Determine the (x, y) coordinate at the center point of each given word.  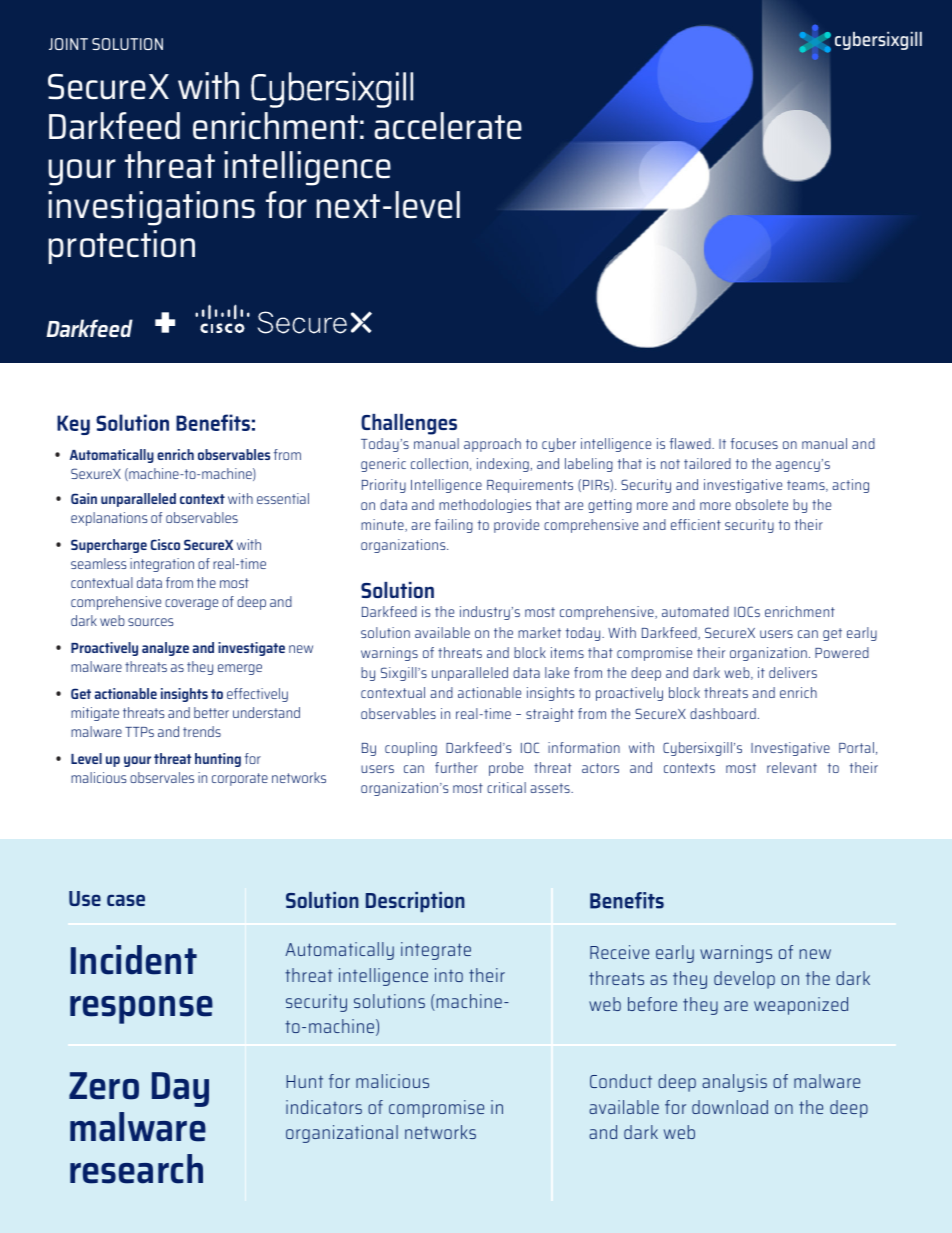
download (730, 1107)
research (136, 1169)
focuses (754, 443)
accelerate (448, 126)
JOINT (68, 44)
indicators (324, 1107)
